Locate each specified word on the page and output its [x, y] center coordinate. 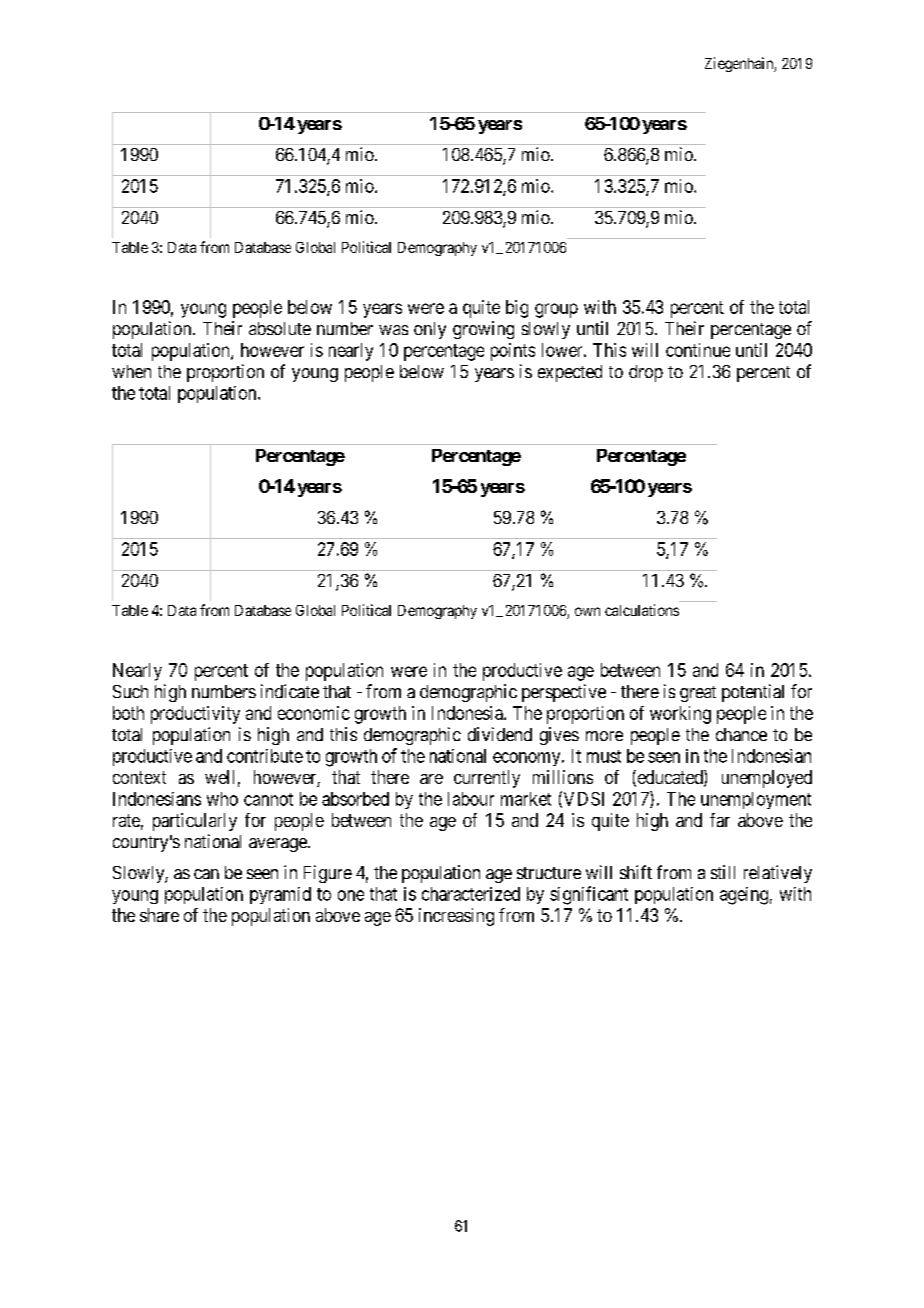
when [131, 371]
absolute [280, 328]
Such [130, 691]
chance [741, 734]
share [159, 915]
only [430, 330]
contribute [265, 756]
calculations [642, 610]
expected [570, 373]
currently [487, 779]
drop [646, 373]
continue [698, 350]
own [587, 611]
